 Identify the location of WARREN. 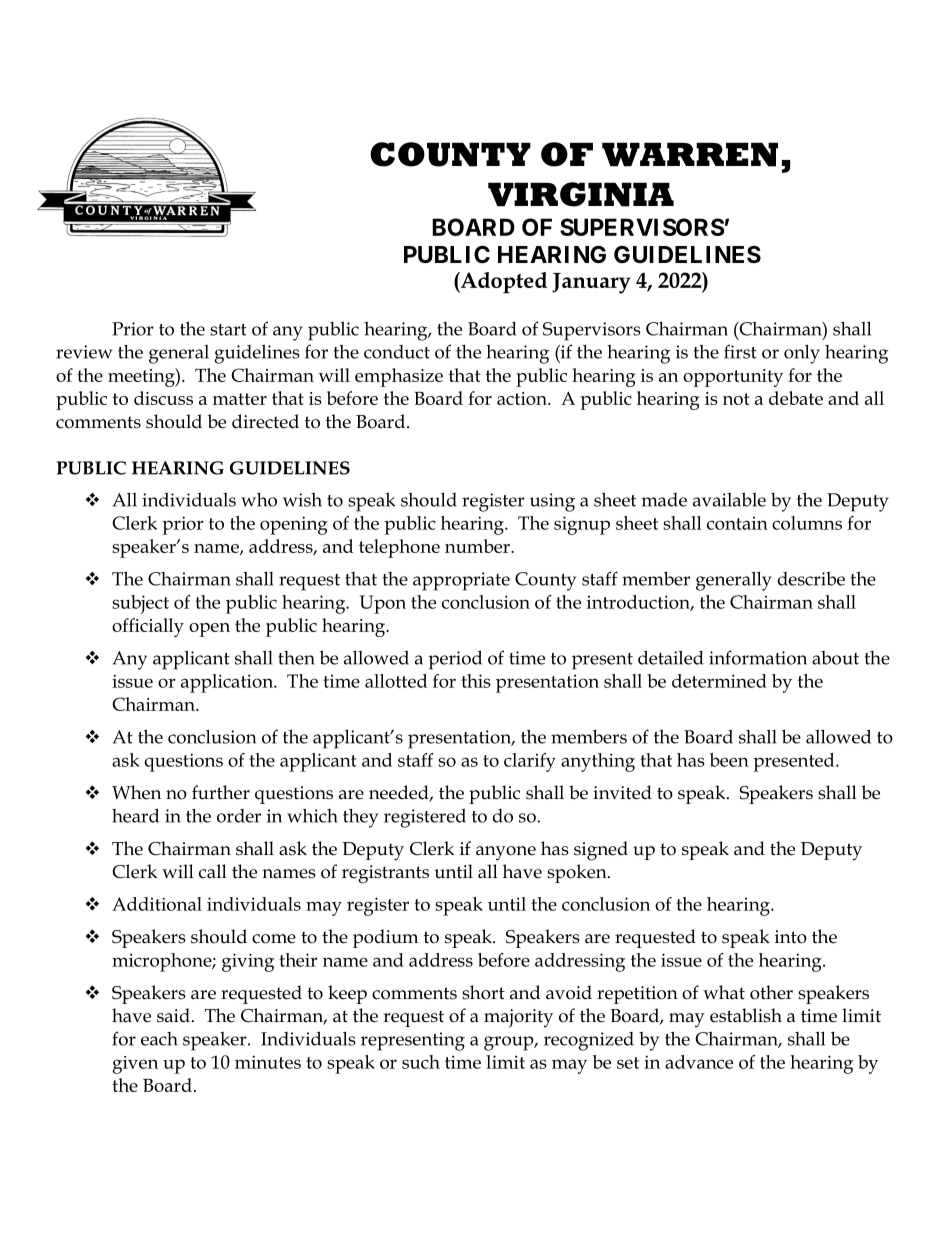
(690, 154).
